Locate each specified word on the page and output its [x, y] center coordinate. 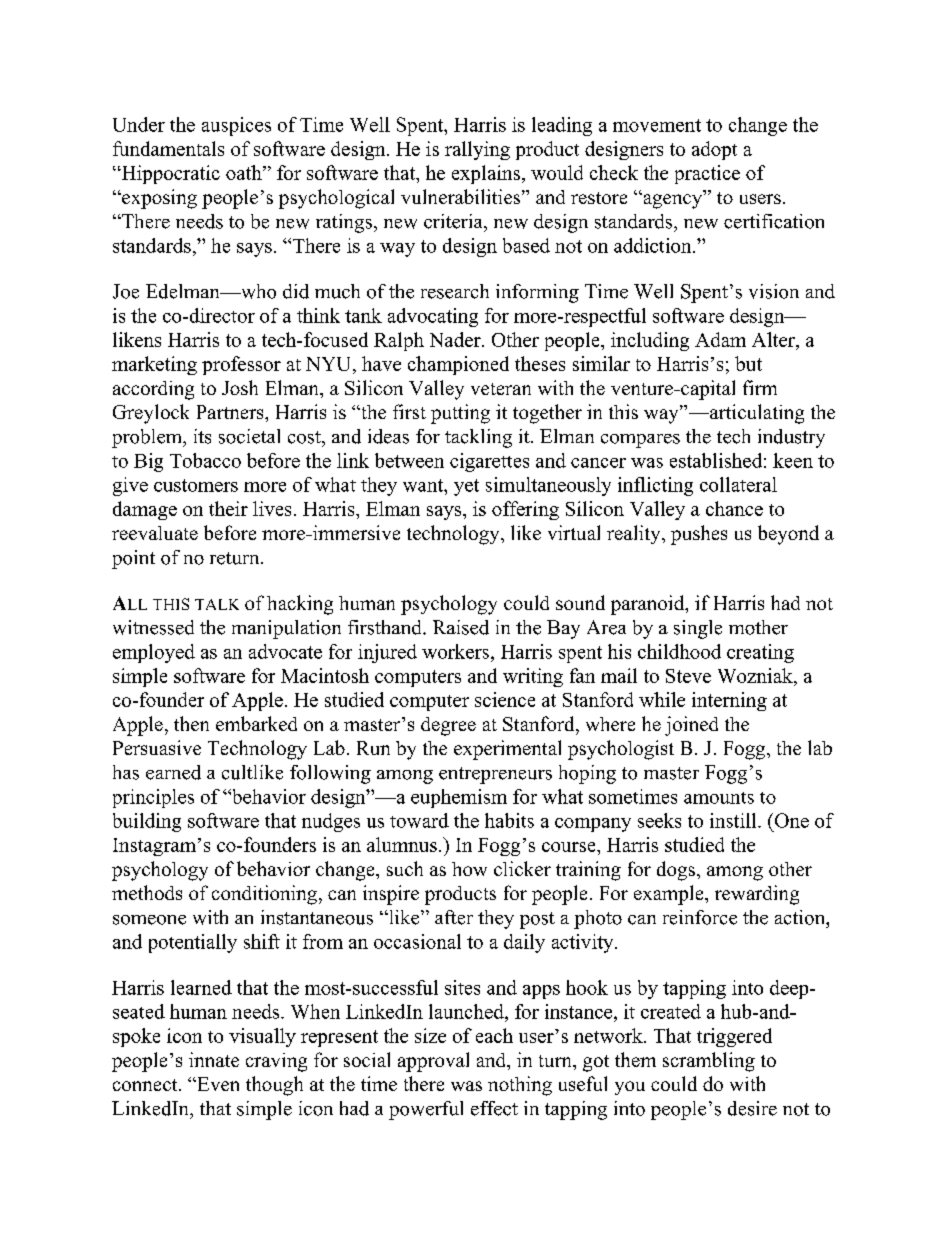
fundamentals [168, 148]
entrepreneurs [495, 775]
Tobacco [205, 460]
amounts [719, 798]
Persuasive [157, 747]
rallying [477, 150]
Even [217, 1084]
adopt [714, 150]
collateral [738, 484]
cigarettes [489, 462]
